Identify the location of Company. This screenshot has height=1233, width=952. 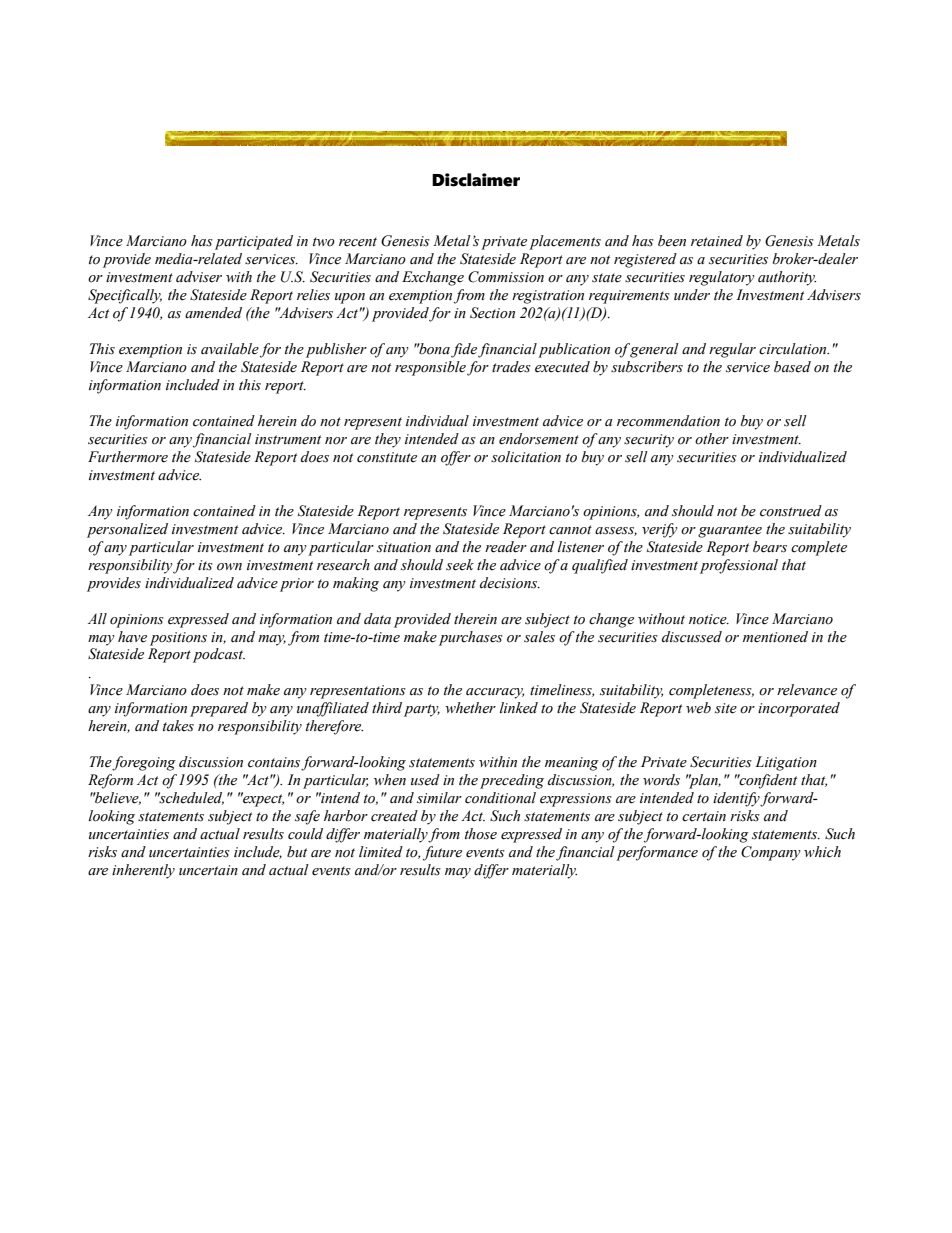
(771, 853).
